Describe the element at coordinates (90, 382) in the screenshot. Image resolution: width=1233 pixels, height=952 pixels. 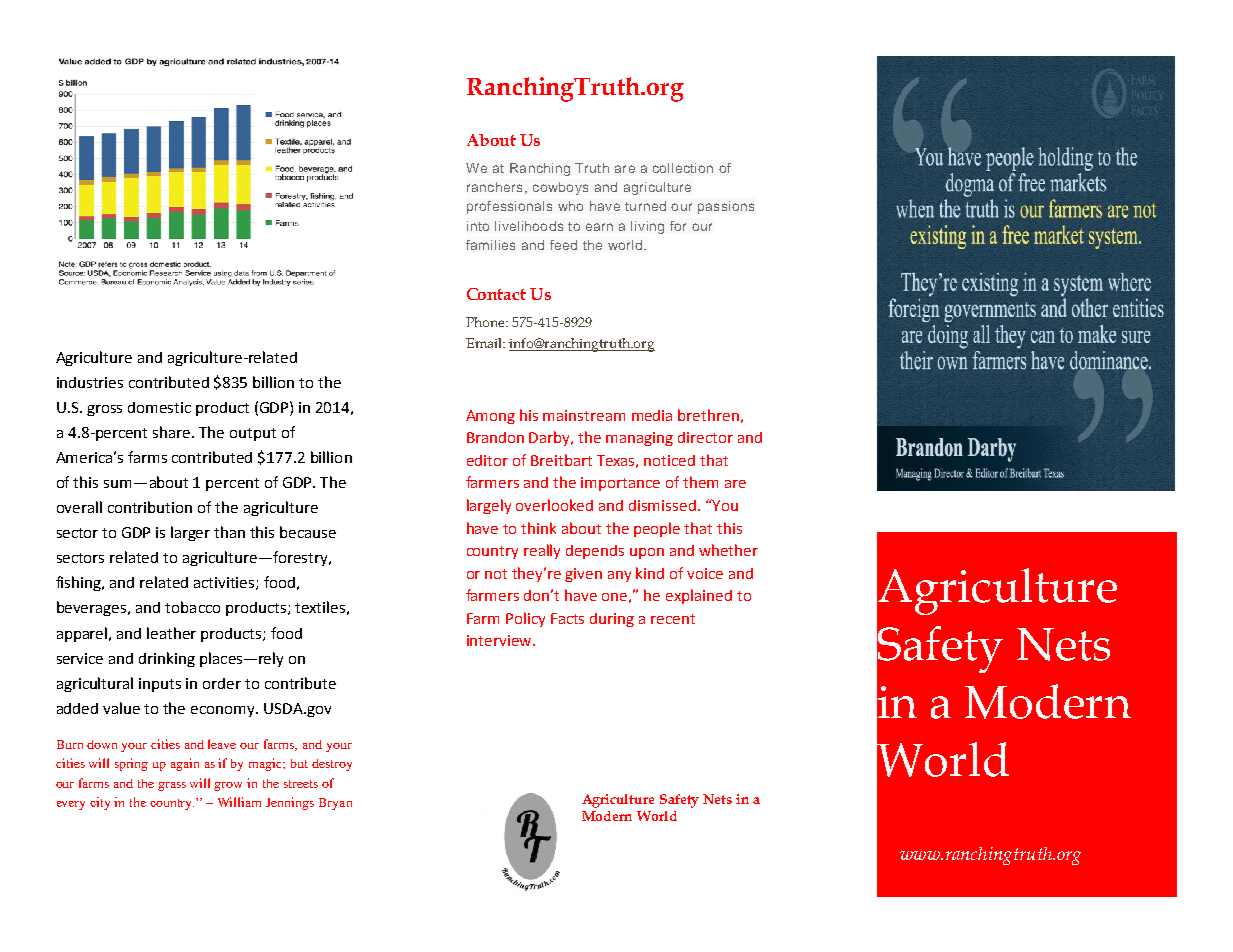
I see `industries` at that location.
